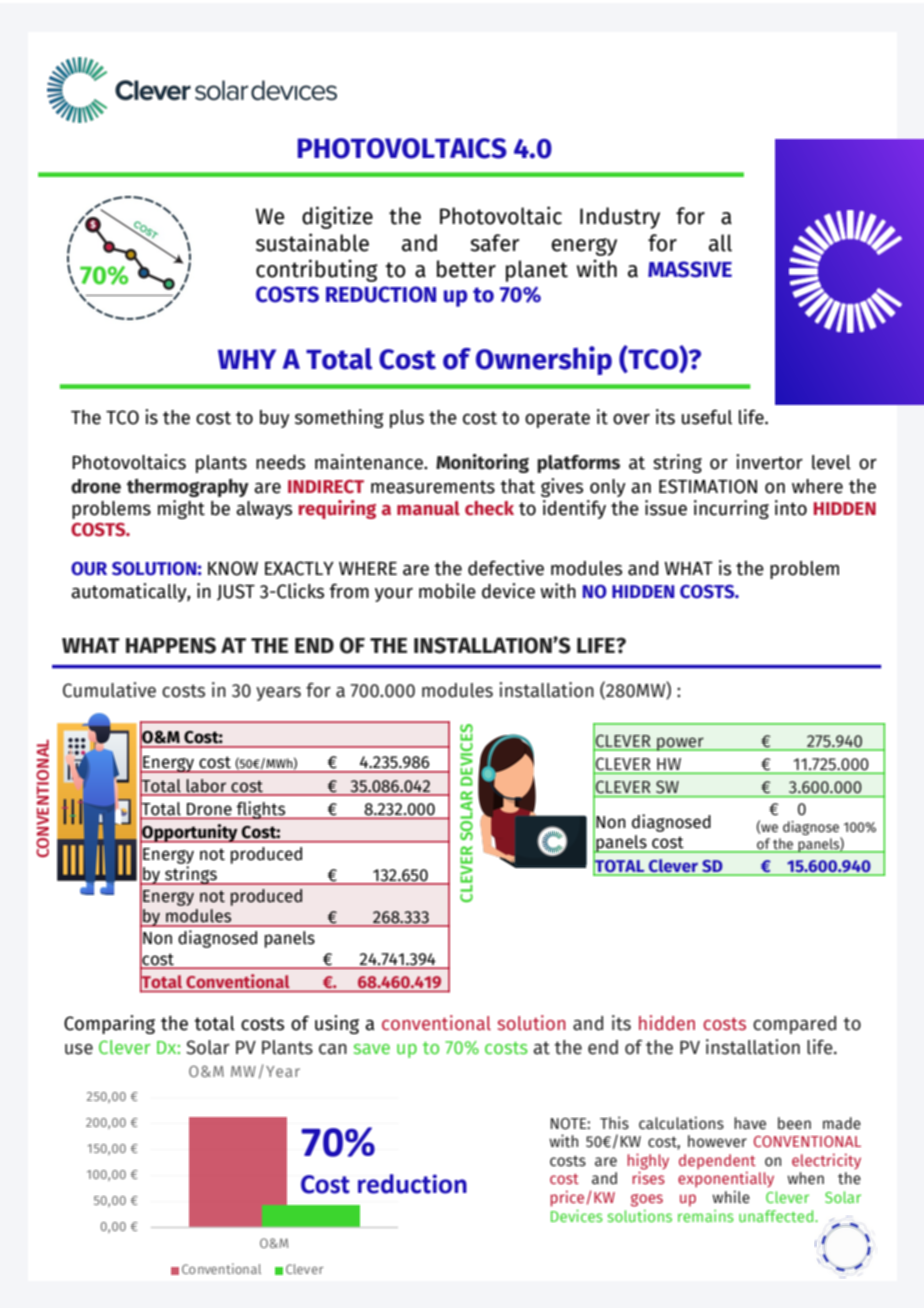 The width and height of the screenshot is (924, 1308). What do you see at coordinates (447, 591) in the screenshot?
I see `mobile` at bounding box center [447, 591].
